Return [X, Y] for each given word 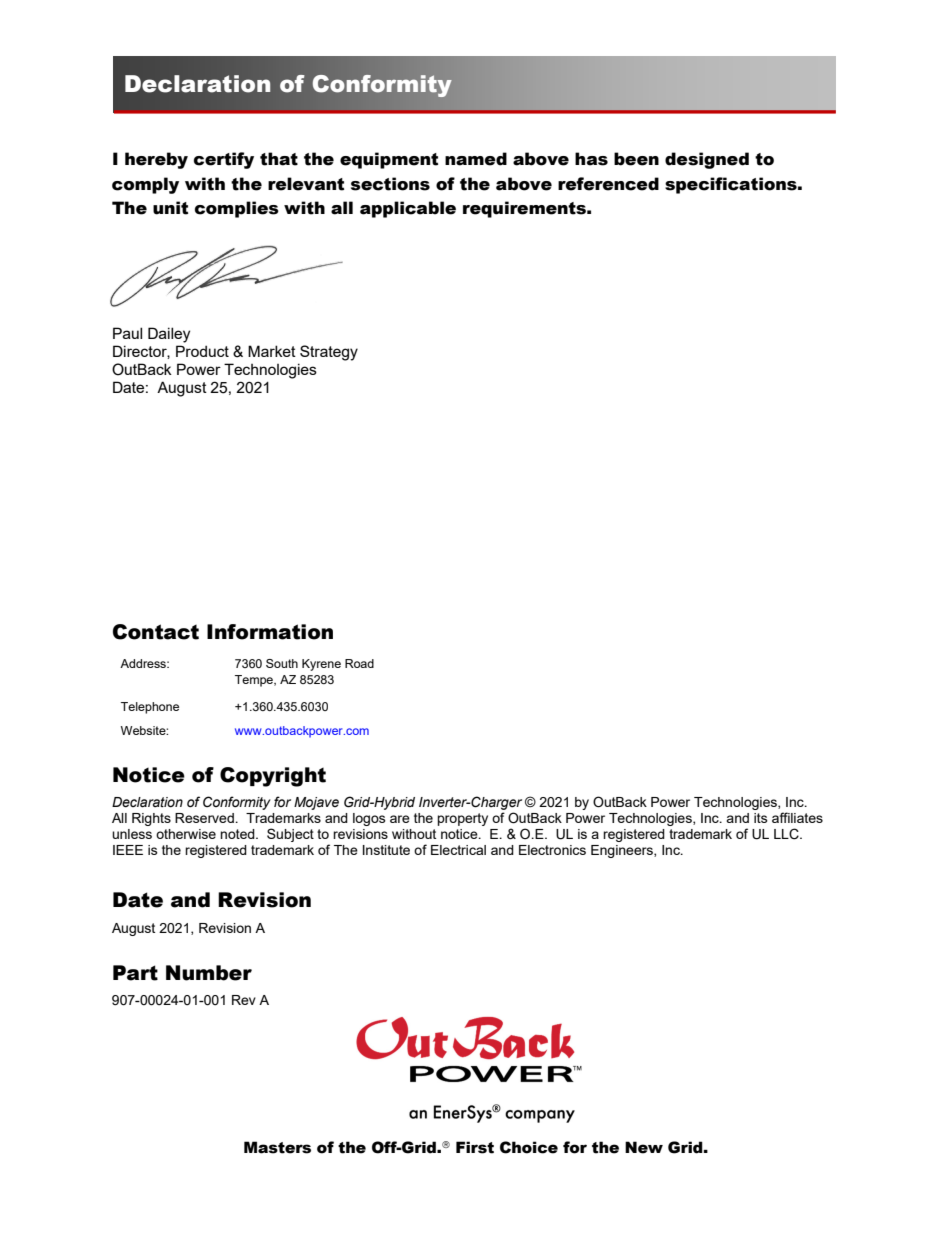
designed [707, 160]
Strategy [329, 353]
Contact [156, 632]
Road [359, 663]
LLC [787, 834]
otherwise [186, 834]
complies [237, 209]
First [475, 1147]
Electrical [458, 850]
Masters [277, 1147]
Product [202, 351]
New [644, 1147]
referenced [608, 184]
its [761, 818]
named [476, 159]
